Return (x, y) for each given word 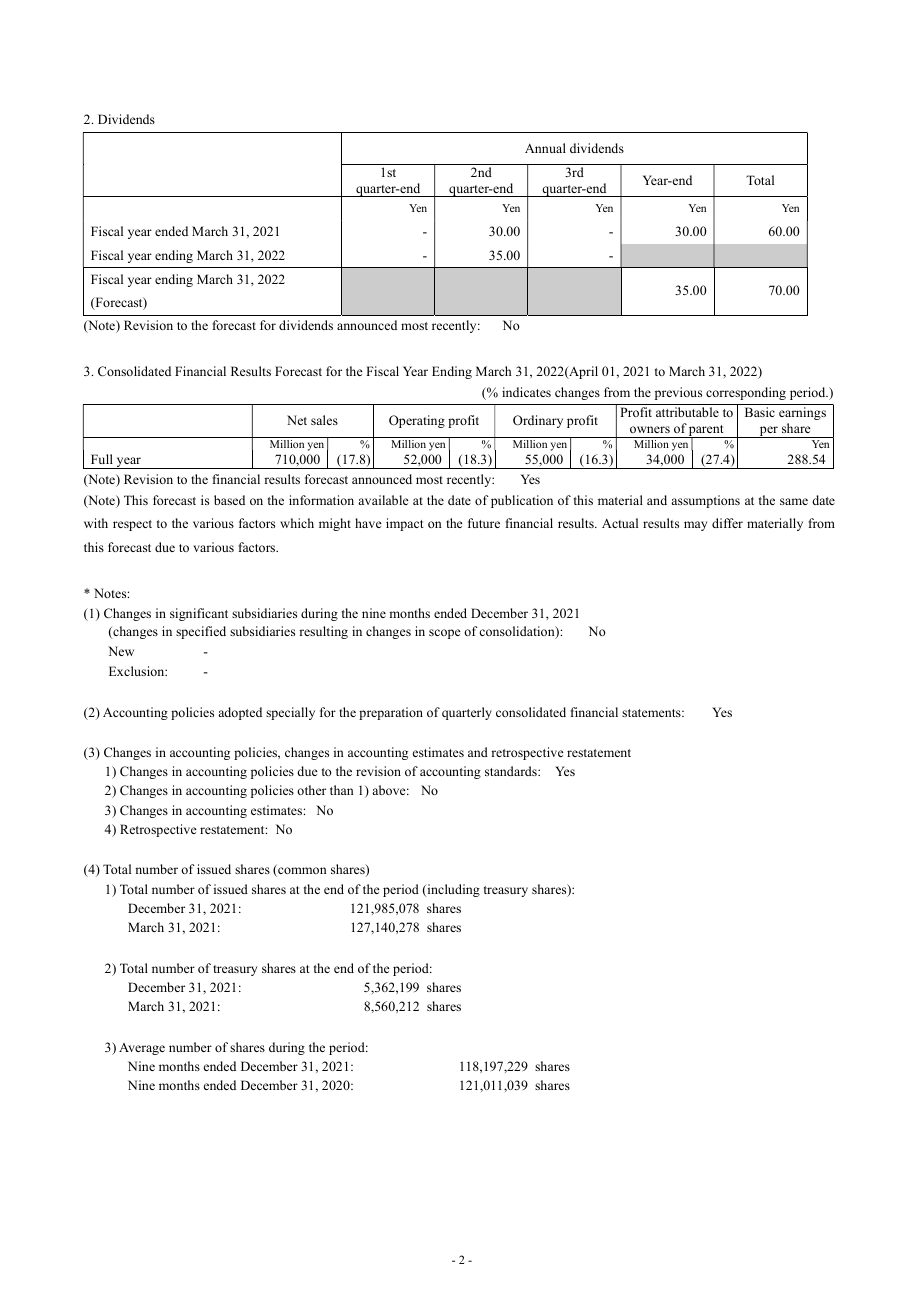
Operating (417, 421)
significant (199, 614)
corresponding (746, 393)
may (695, 526)
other (311, 790)
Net (297, 420)
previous (678, 393)
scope (445, 634)
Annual (545, 148)
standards (512, 771)
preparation (391, 713)
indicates (526, 392)
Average (142, 1049)
